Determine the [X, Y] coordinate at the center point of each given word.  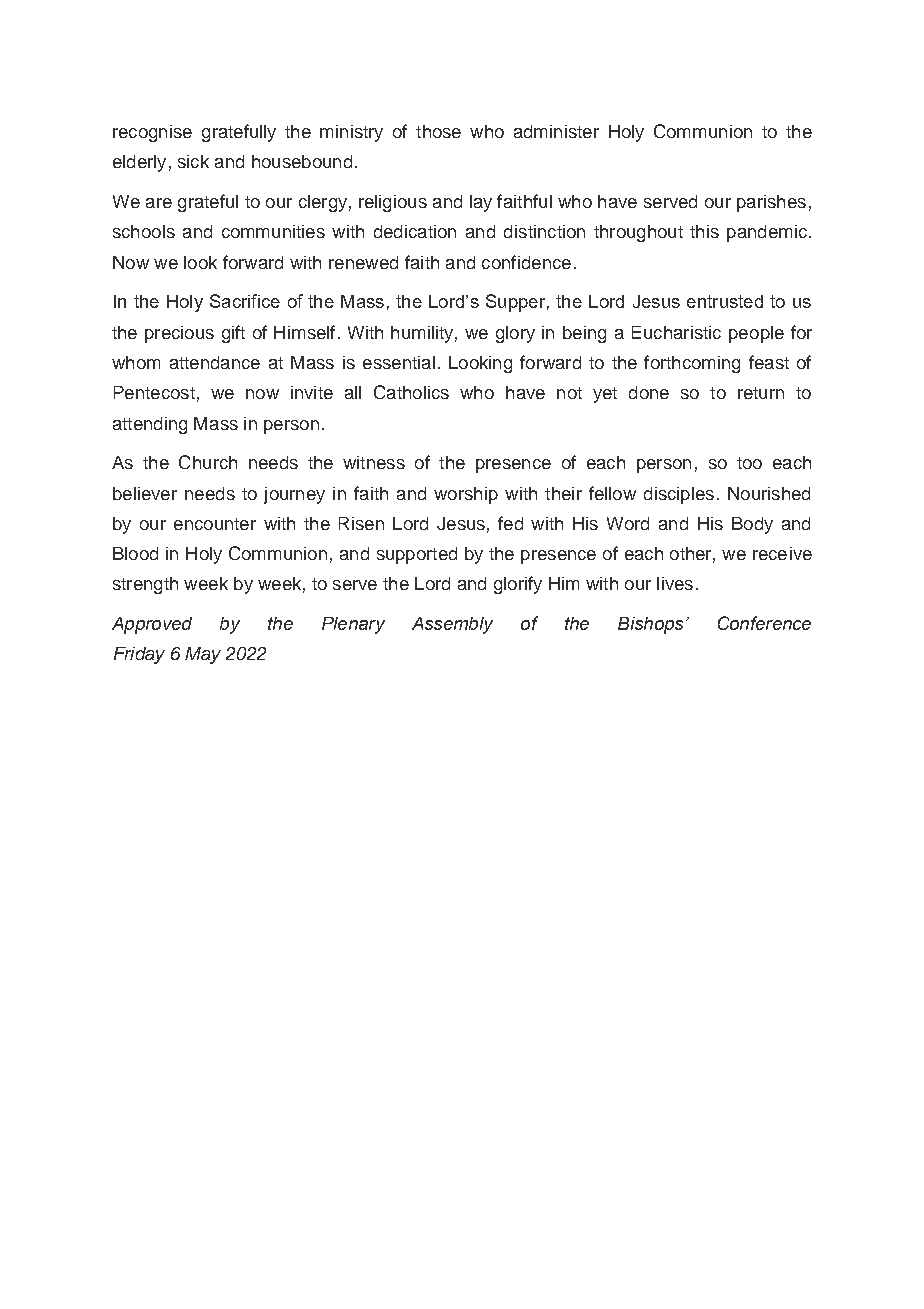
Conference [764, 623]
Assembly [452, 625]
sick [193, 161]
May [203, 655]
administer [556, 131]
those [438, 131]
